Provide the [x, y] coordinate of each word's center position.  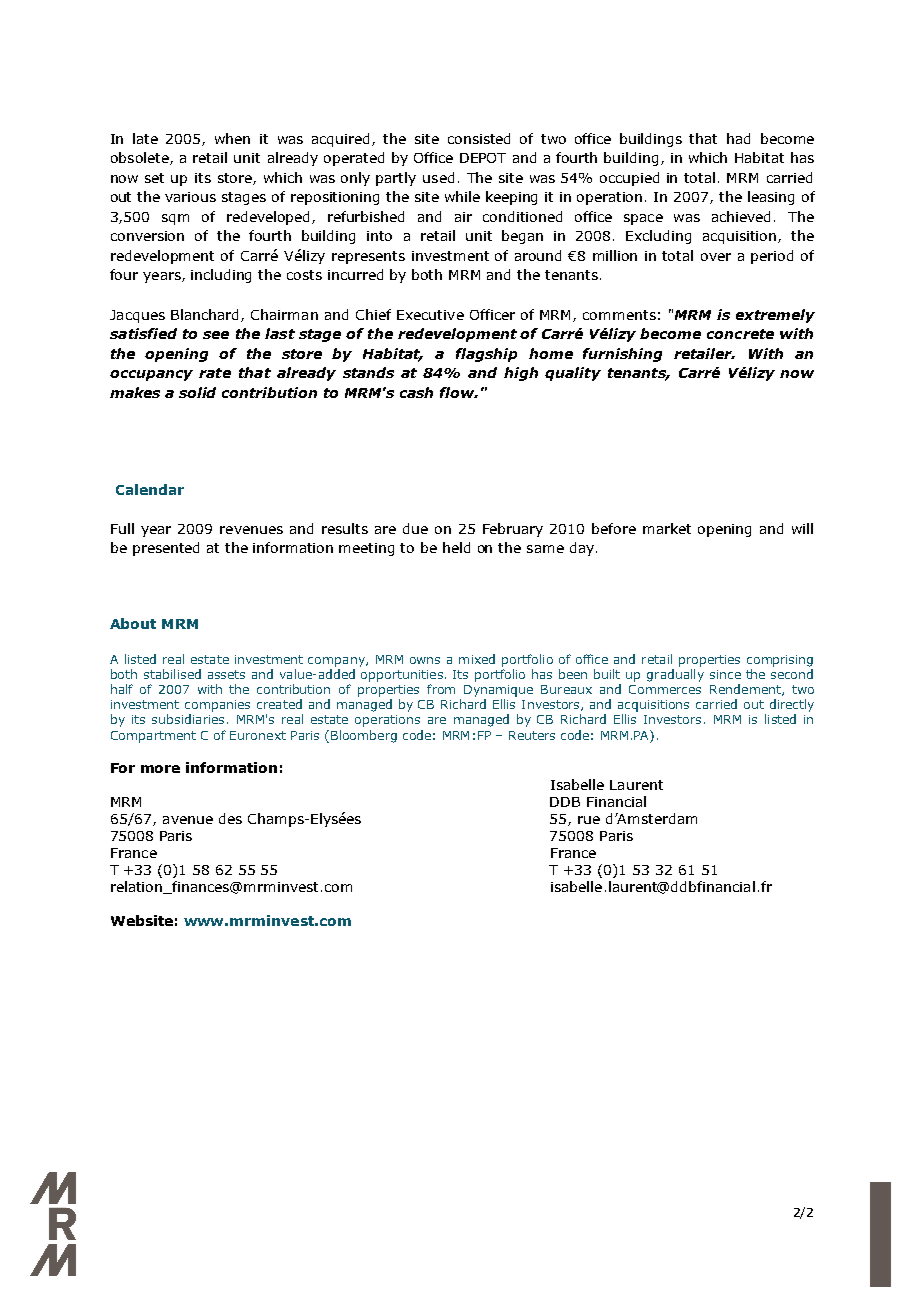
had [738, 138]
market [667, 528]
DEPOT [483, 158]
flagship [486, 355]
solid [197, 392]
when [232, 138]
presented [166, 549]
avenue [188, 820]
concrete [740, 334]
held [456, 547]
